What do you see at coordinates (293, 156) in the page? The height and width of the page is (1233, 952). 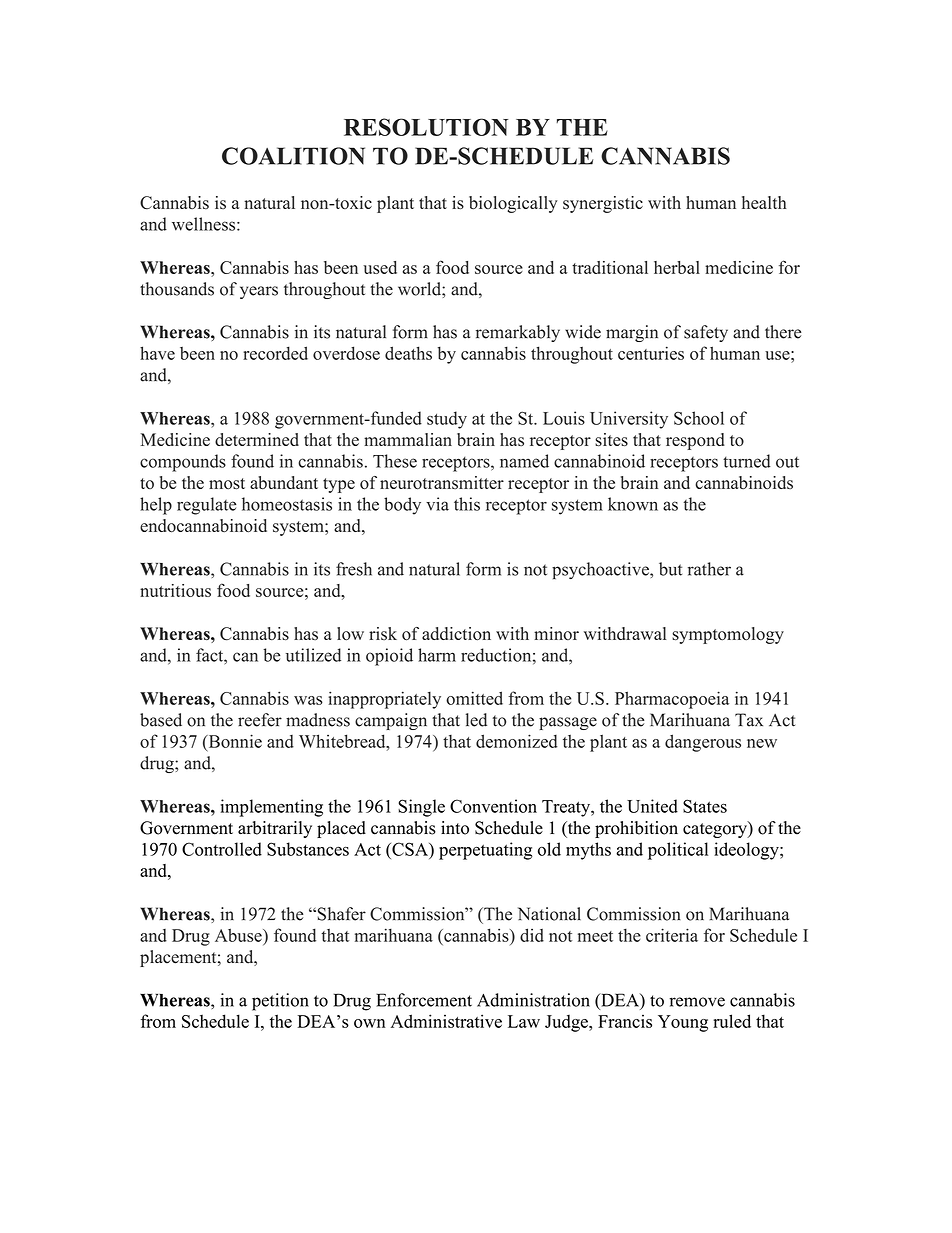 I see `COALITION` at bounding box center [293, 156].
